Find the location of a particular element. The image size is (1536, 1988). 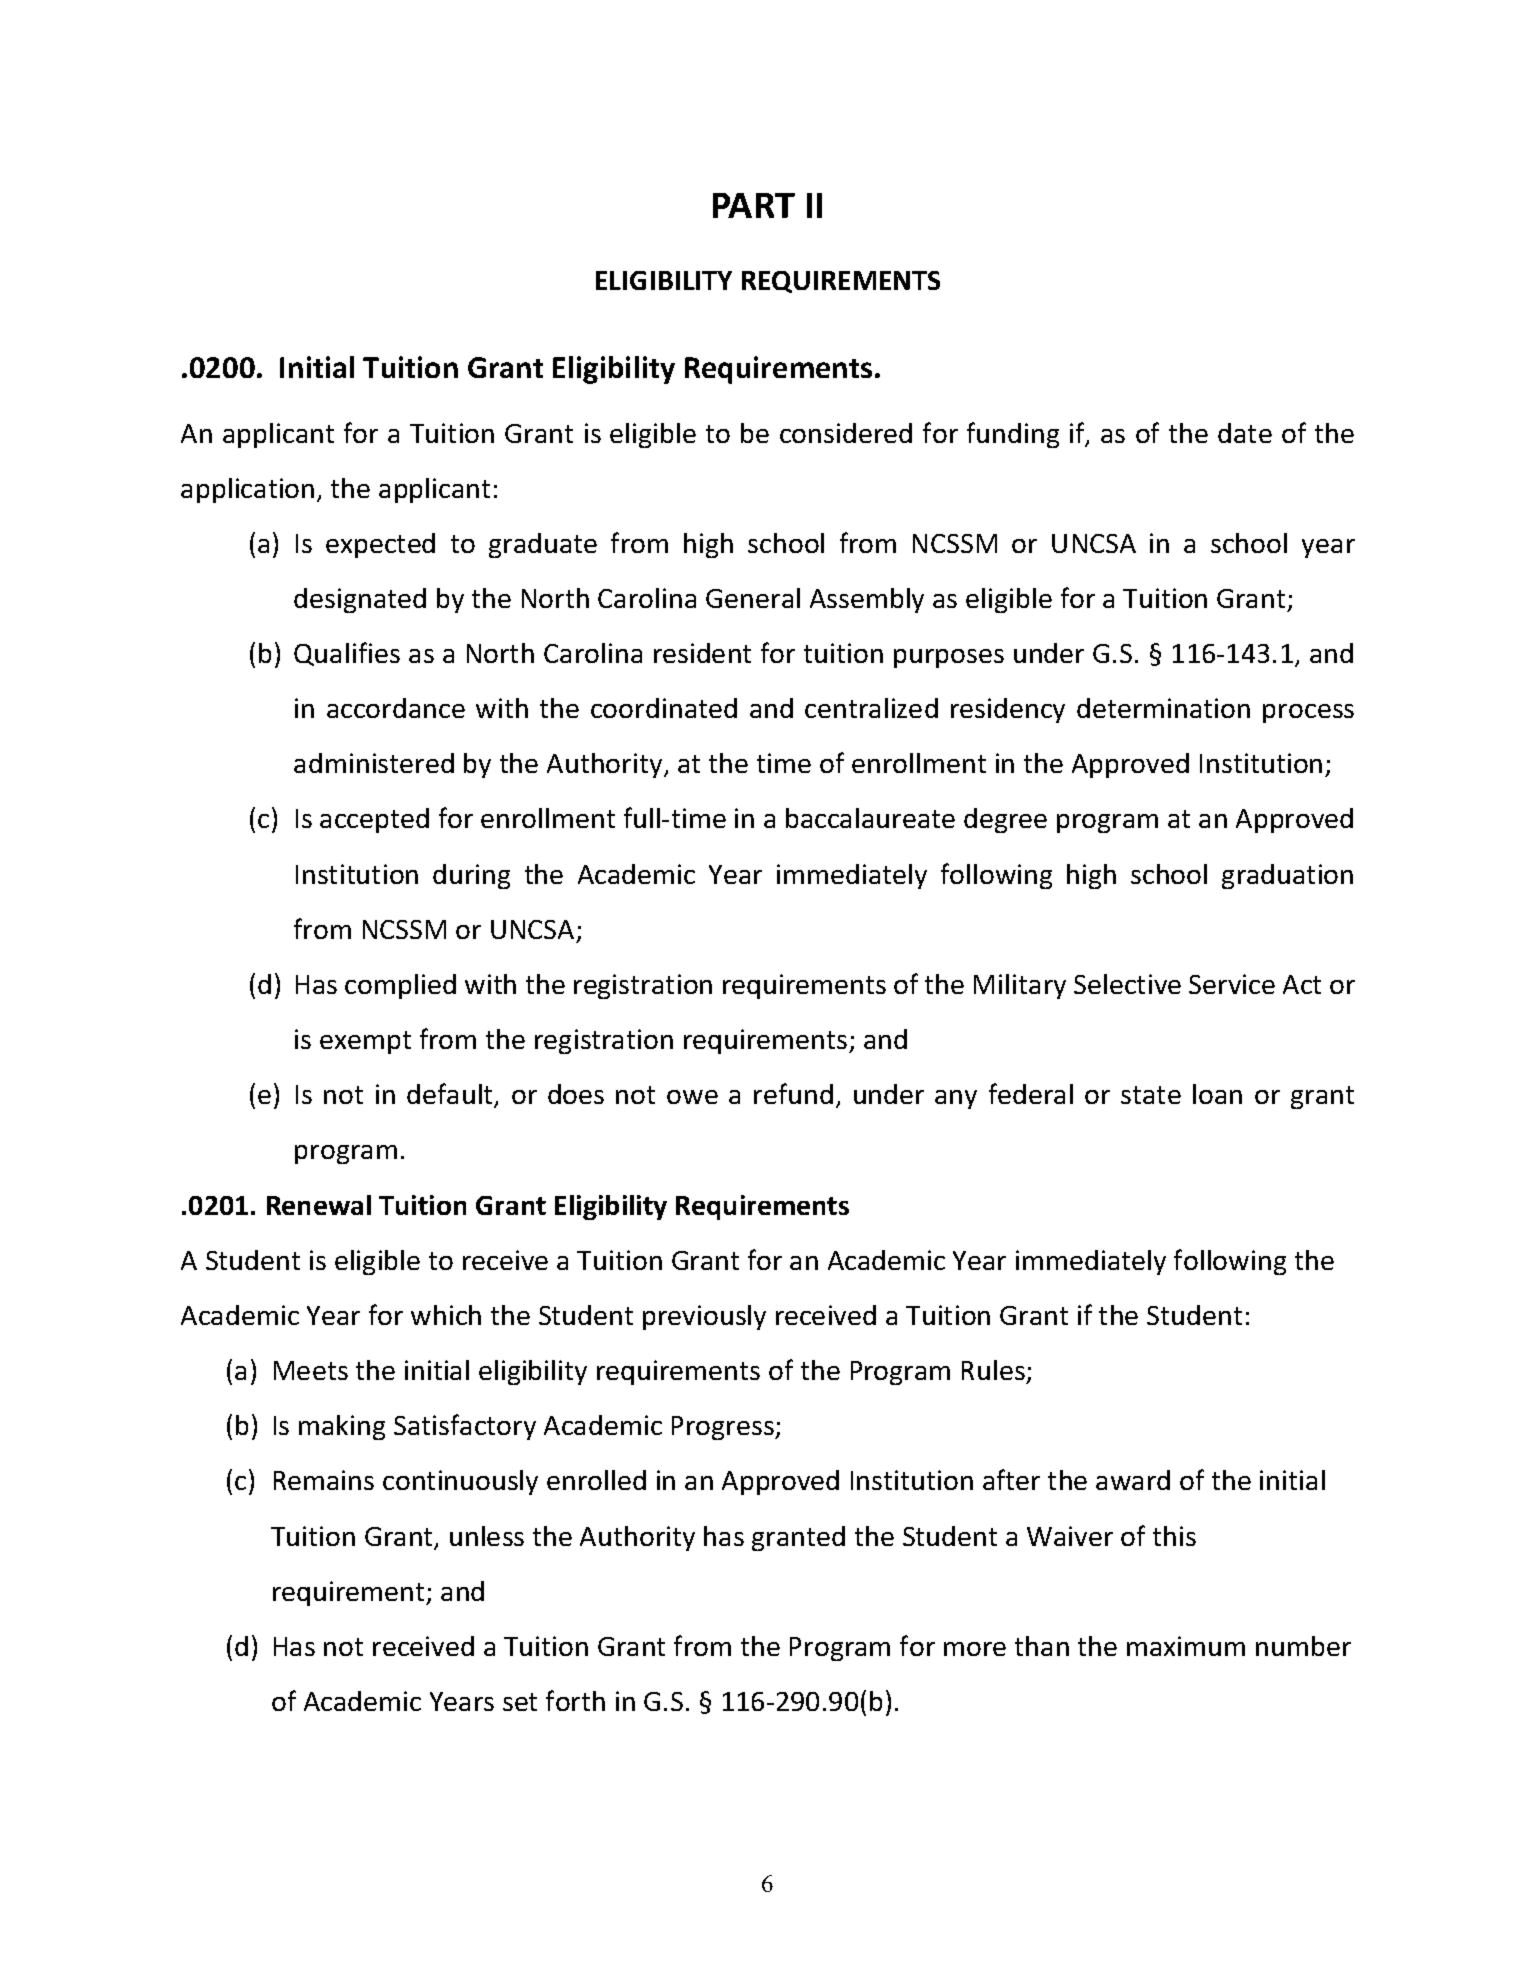

more is located at coordinates (975, 1649).
